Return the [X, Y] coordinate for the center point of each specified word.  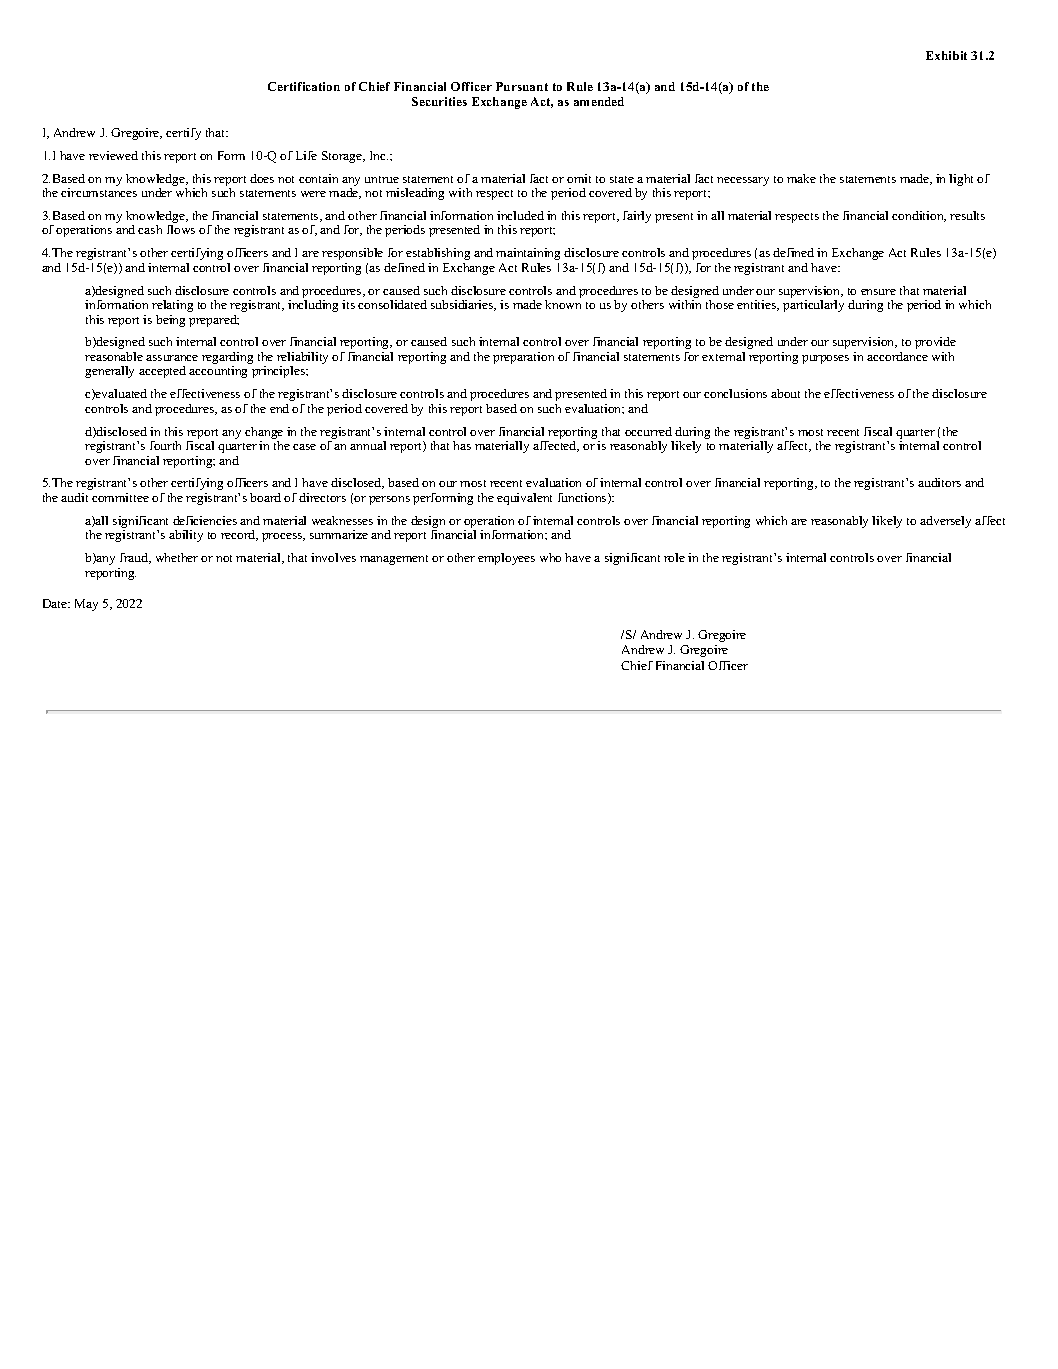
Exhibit [946, 55]
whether [177, 557]
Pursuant [522, 86]
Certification [304, 86]
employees [506, 559]
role [674, 557]
